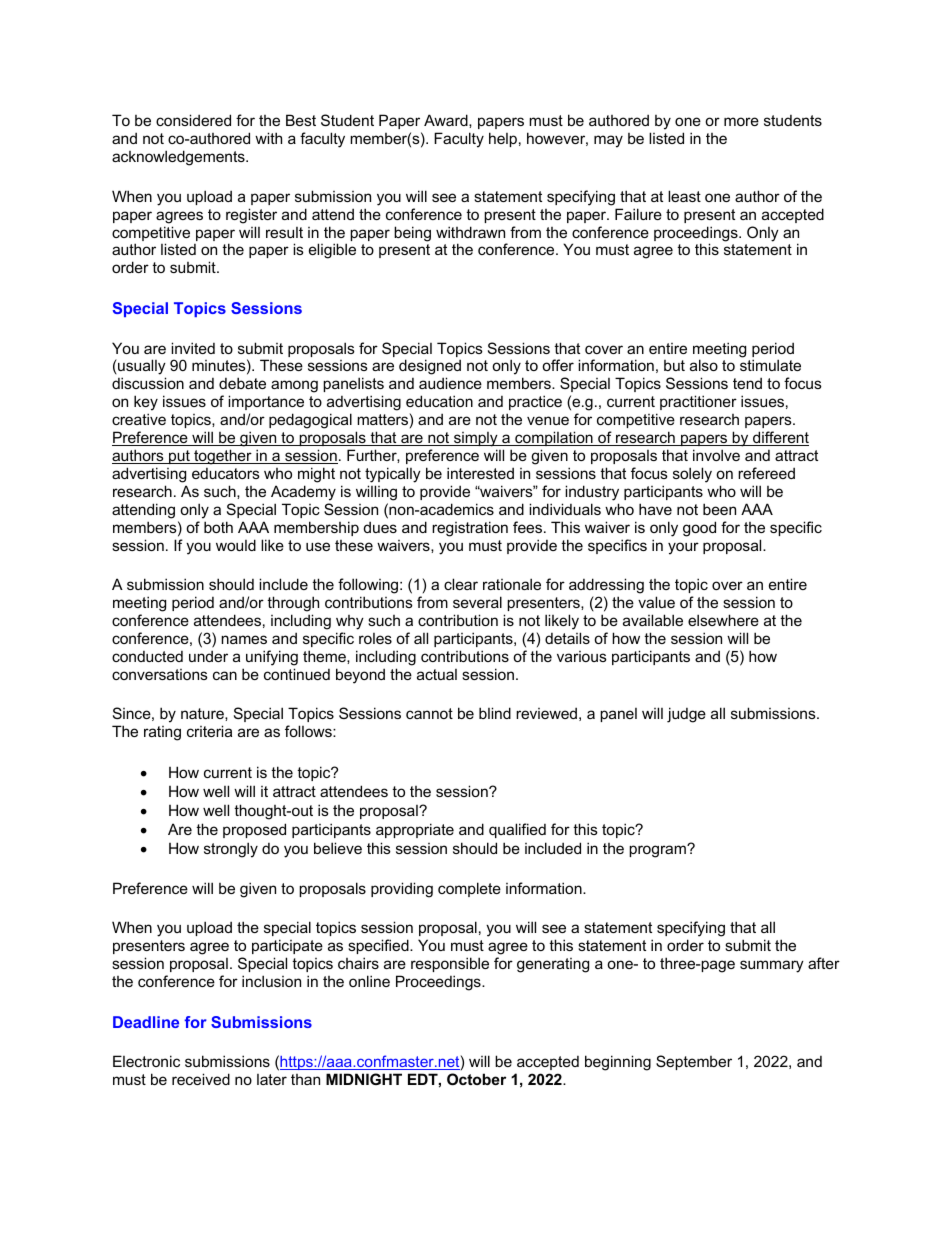 The height and width of the document is (1233, 952). Describe the element at coordinates (477, 602) in the document. I see `several` at that location.
